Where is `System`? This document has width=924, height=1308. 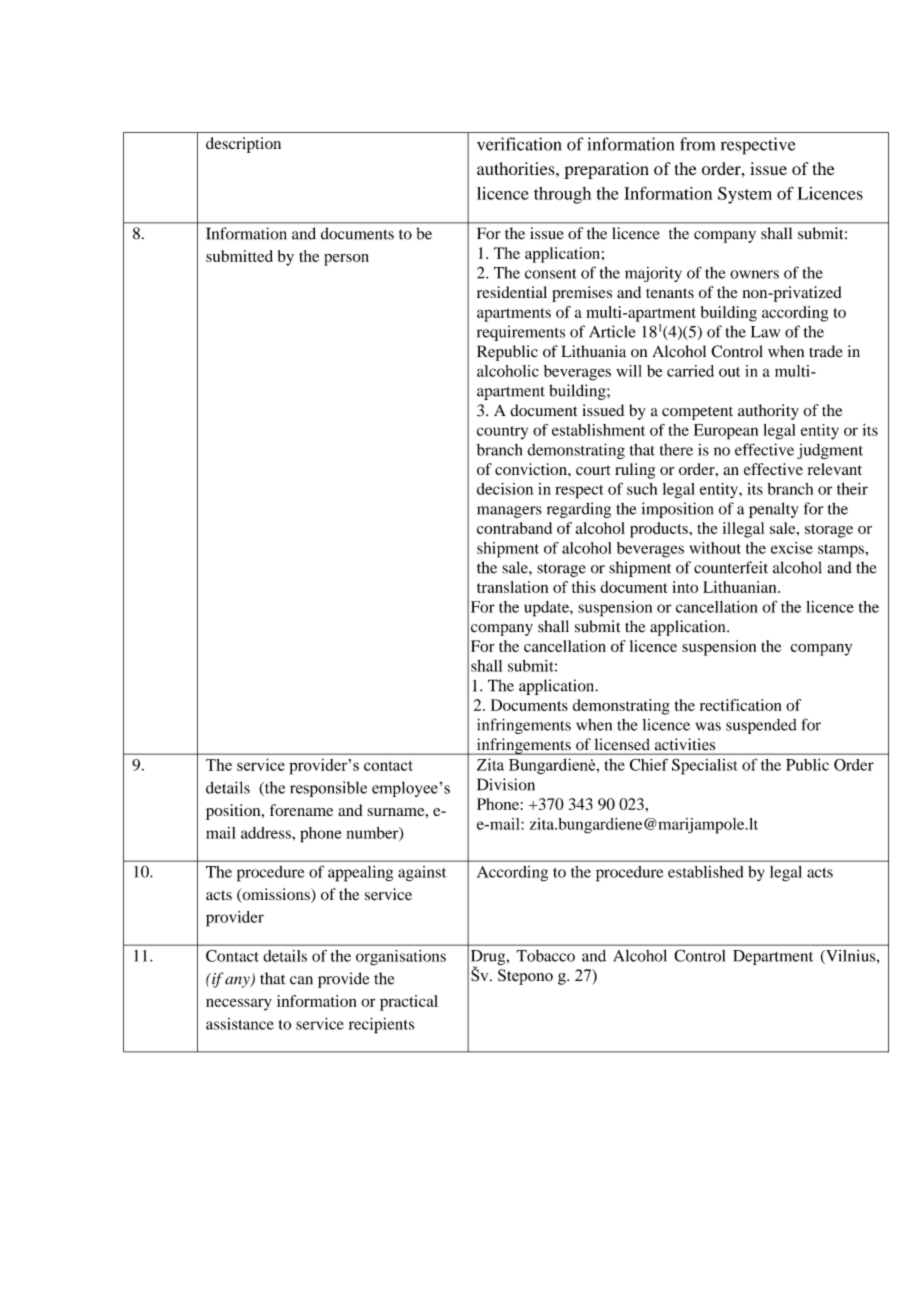
System is located at coordinates (745, 195).
